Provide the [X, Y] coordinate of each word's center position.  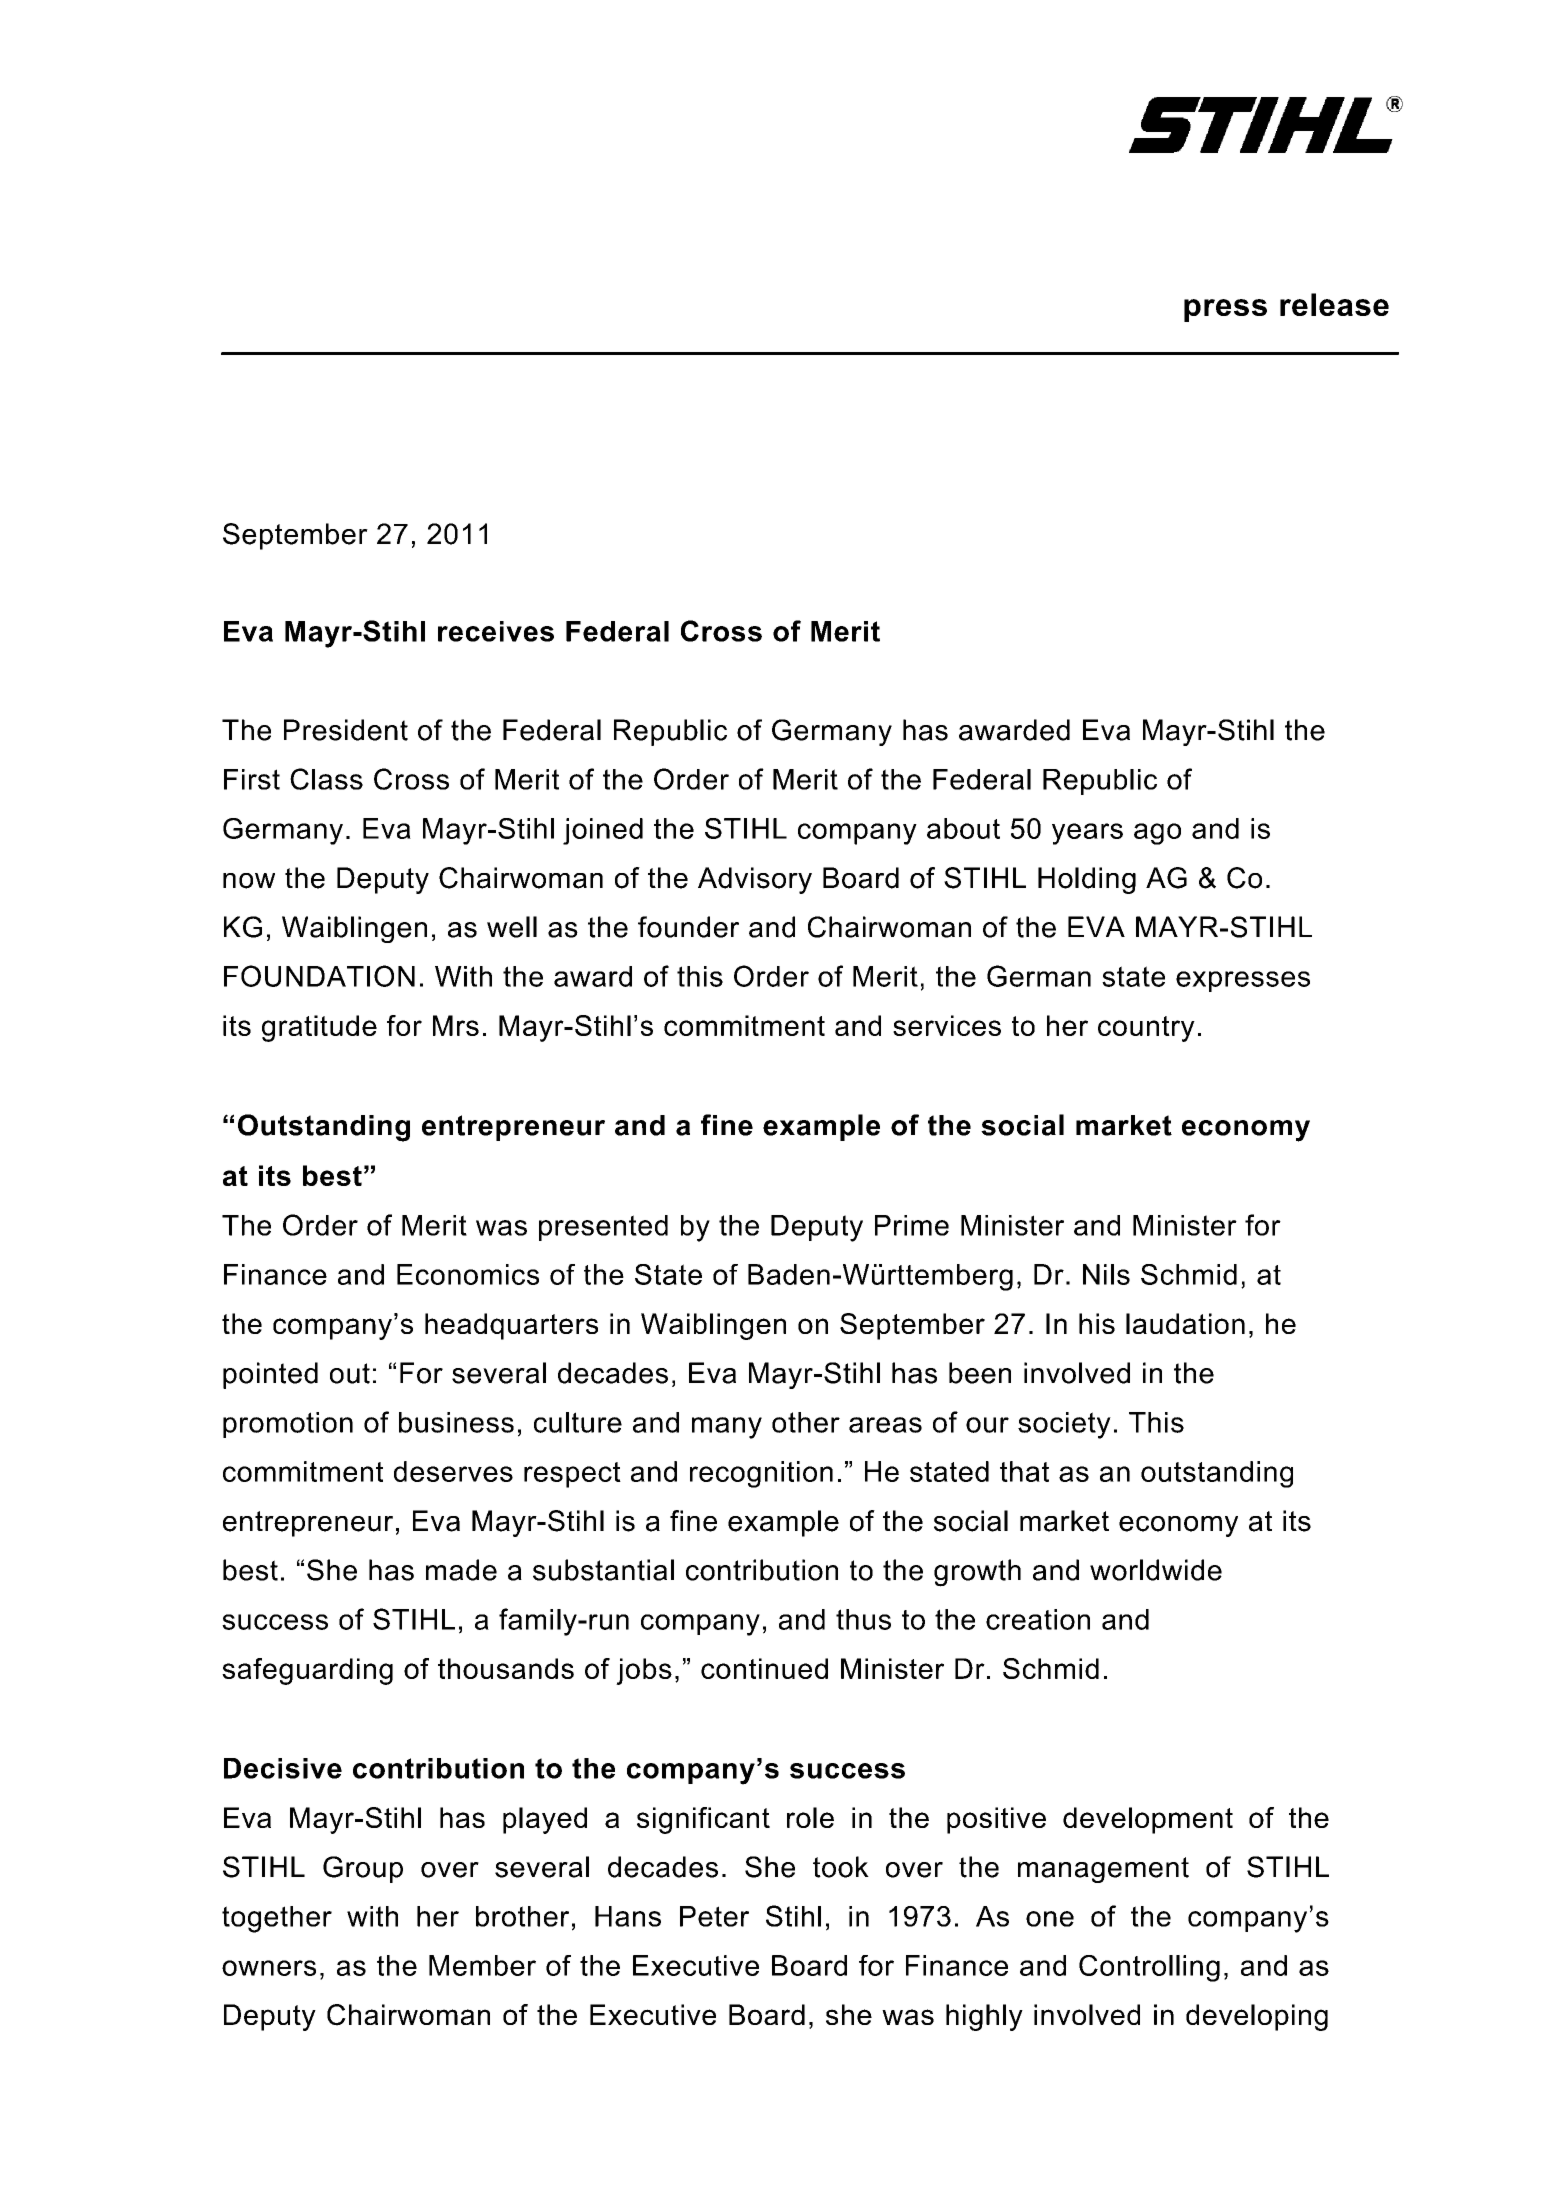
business [456, 1422]
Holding [1087, 880]
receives [496, 631]
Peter [714, 1916]
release [1334, 304]
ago [1157, 834]
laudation [1185, 1323]
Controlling [1149, 1968]
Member [482, 1965]
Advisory [755, 880]
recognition [761, 1474]
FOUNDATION [319, 976]
